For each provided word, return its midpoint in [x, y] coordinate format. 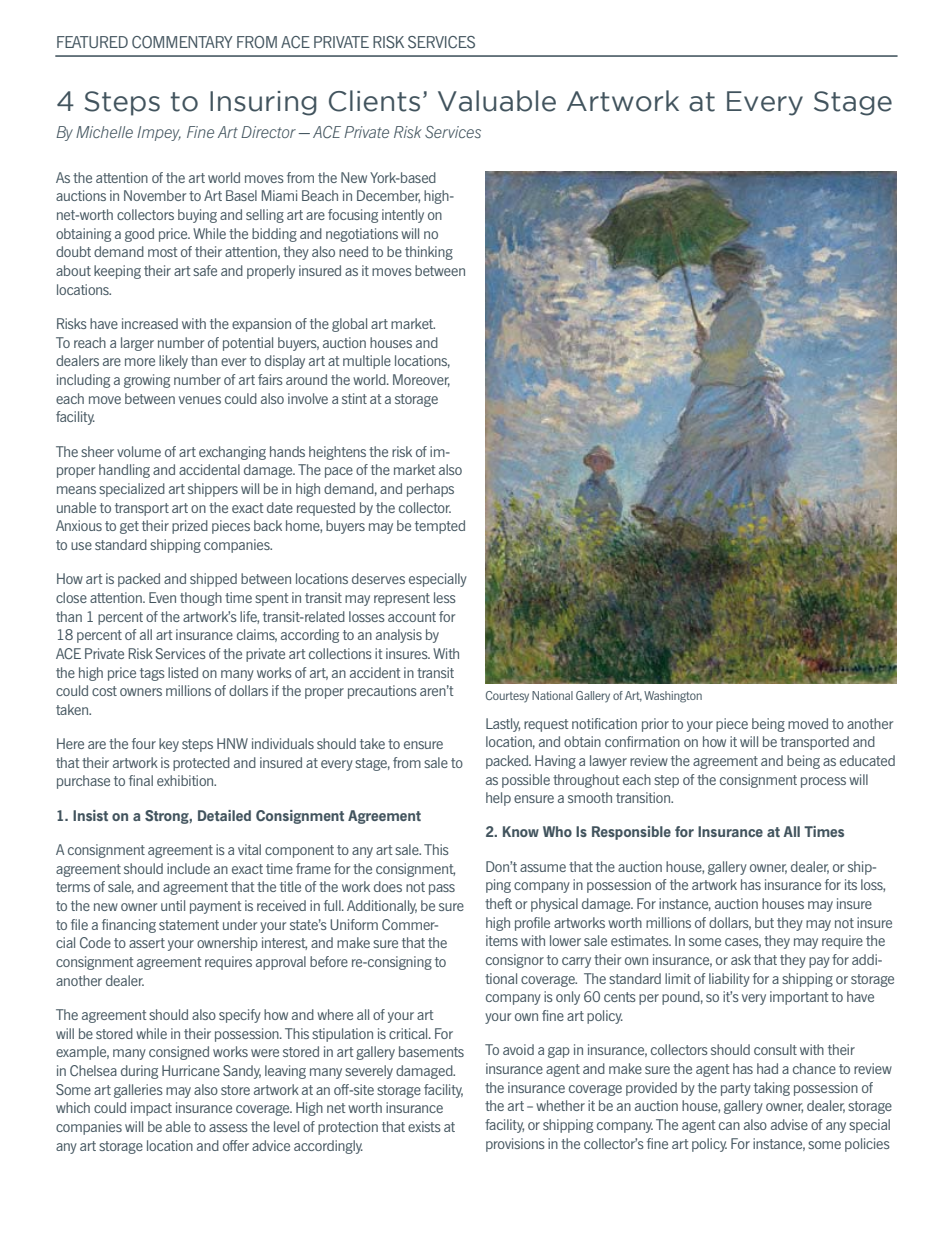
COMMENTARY [182, 42]
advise [789, 1124]
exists [424, 1126]
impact [151, 1109]
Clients [374, 101]
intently [403, 216]
